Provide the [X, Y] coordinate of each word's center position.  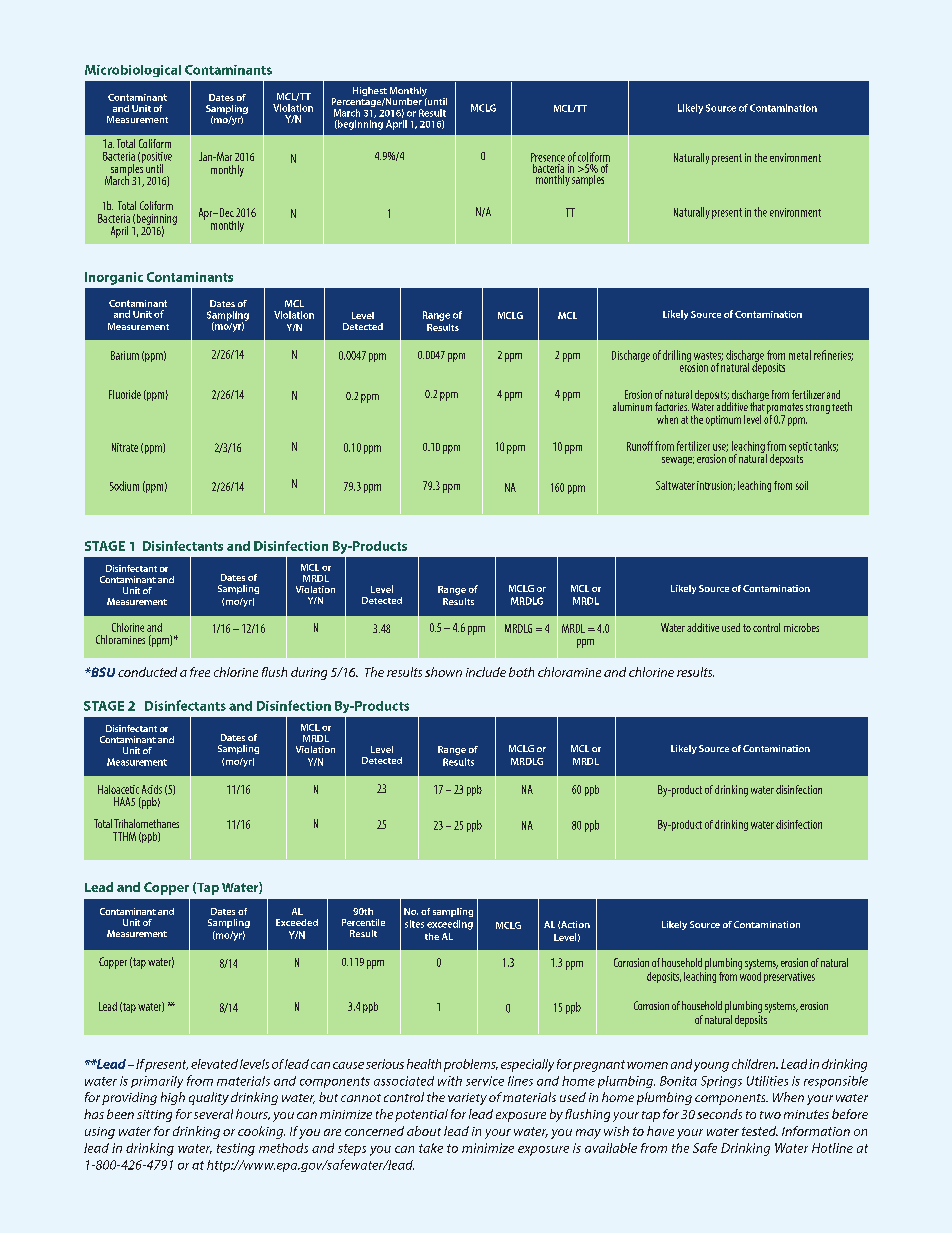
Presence [548, 157]
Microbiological [133, 71]
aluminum [632, 406]
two [770, 1115]
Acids [152, 789]
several [213, 1114]
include [486, 672]
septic [800, 447]
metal [800, 355]
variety [467, 1099]
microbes [801, 627]
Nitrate [125, 447]
